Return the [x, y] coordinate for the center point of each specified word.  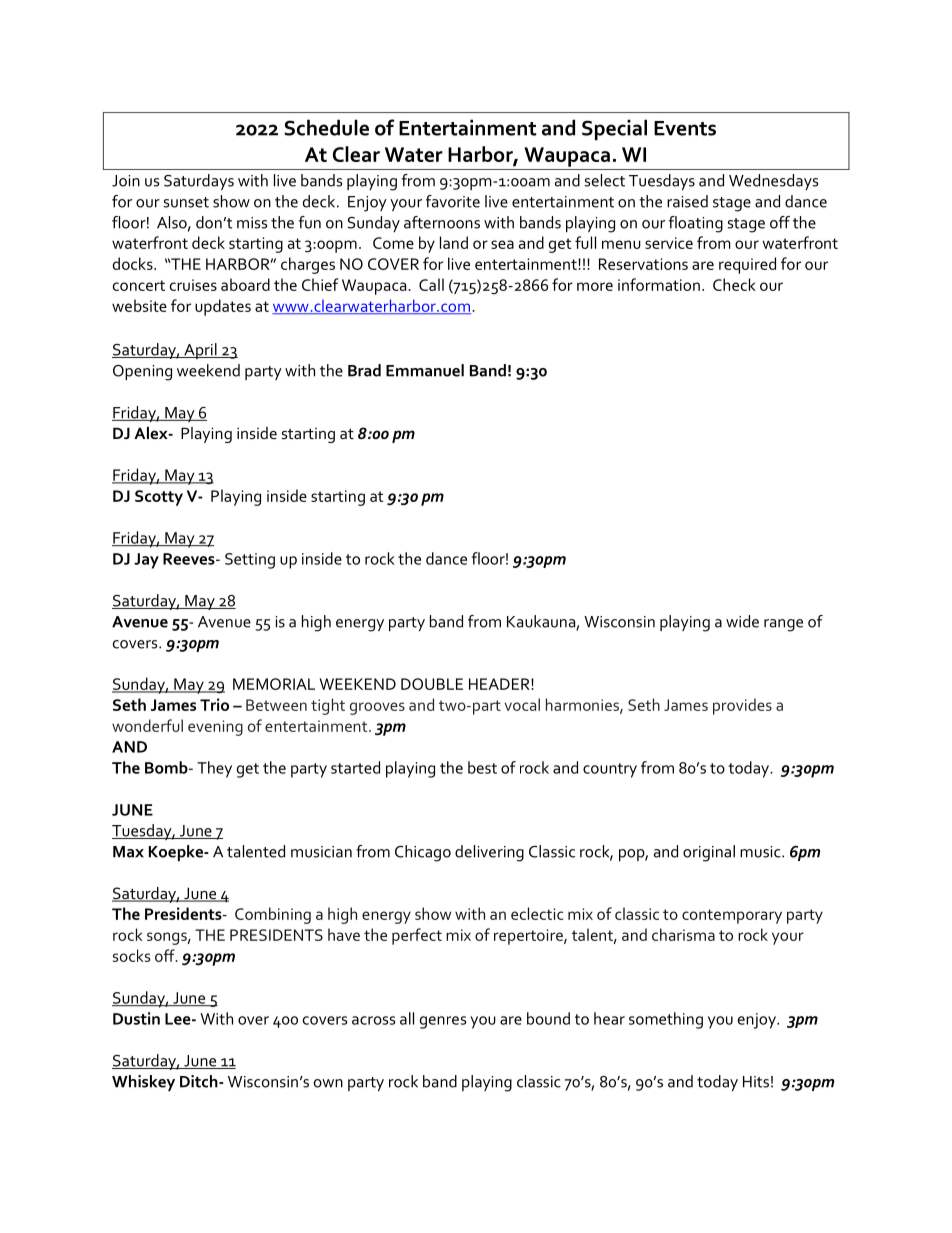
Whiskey [143, 1083]
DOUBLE [432, 684]
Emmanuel [425, 370]
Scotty [159, 498]
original [709, 853]
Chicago [423, 853]
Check [734, 284]
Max [128, 852]
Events [685, 128]
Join [126, 181]
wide [742, 621]
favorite [453, 201]
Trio [214, 704]
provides [742, 706]
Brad [364, 370]
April [200, 351]
